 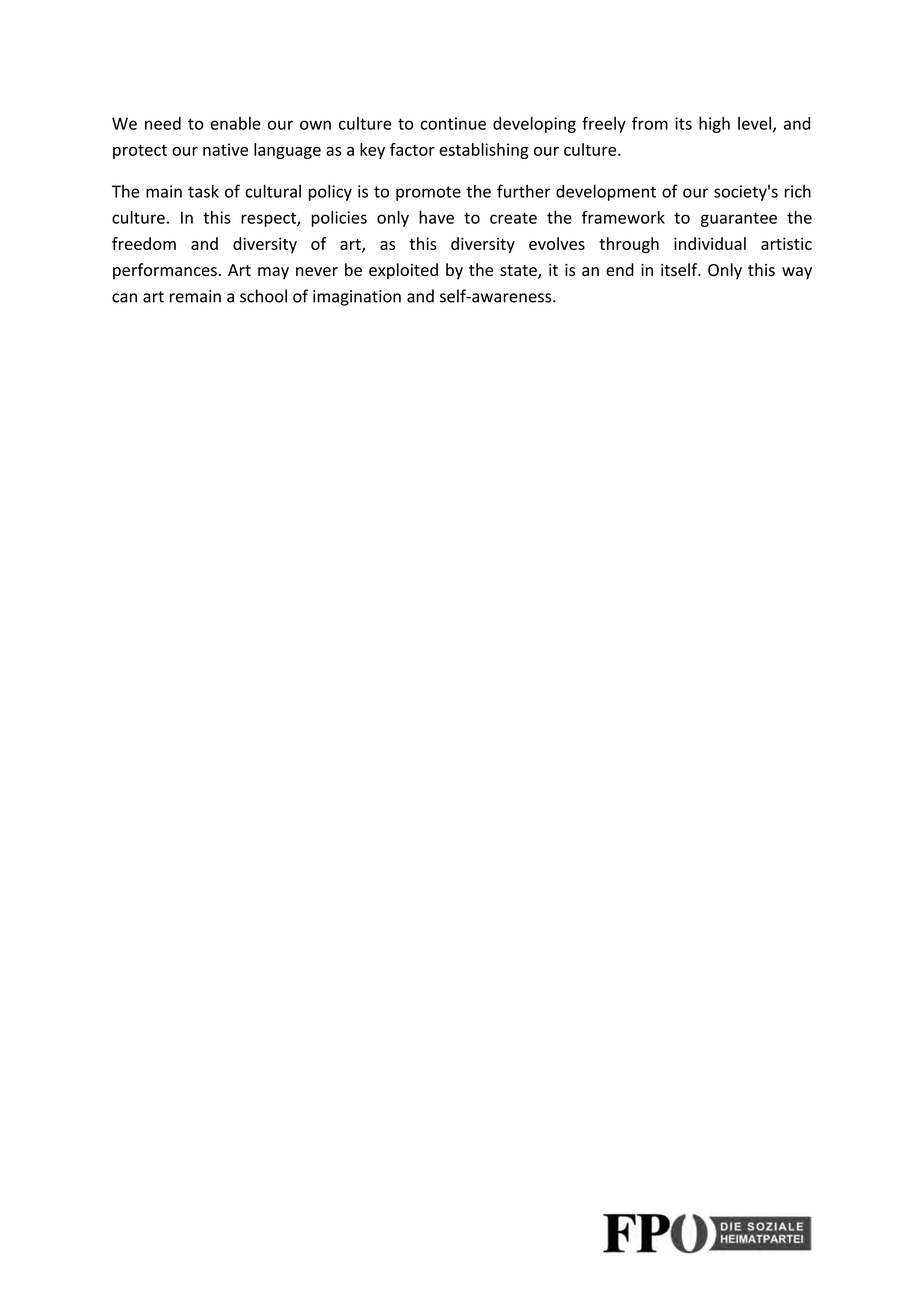 What do you see at coordinates (797, 273) in the image?
I see `way` at bounding box center [797, 273].
